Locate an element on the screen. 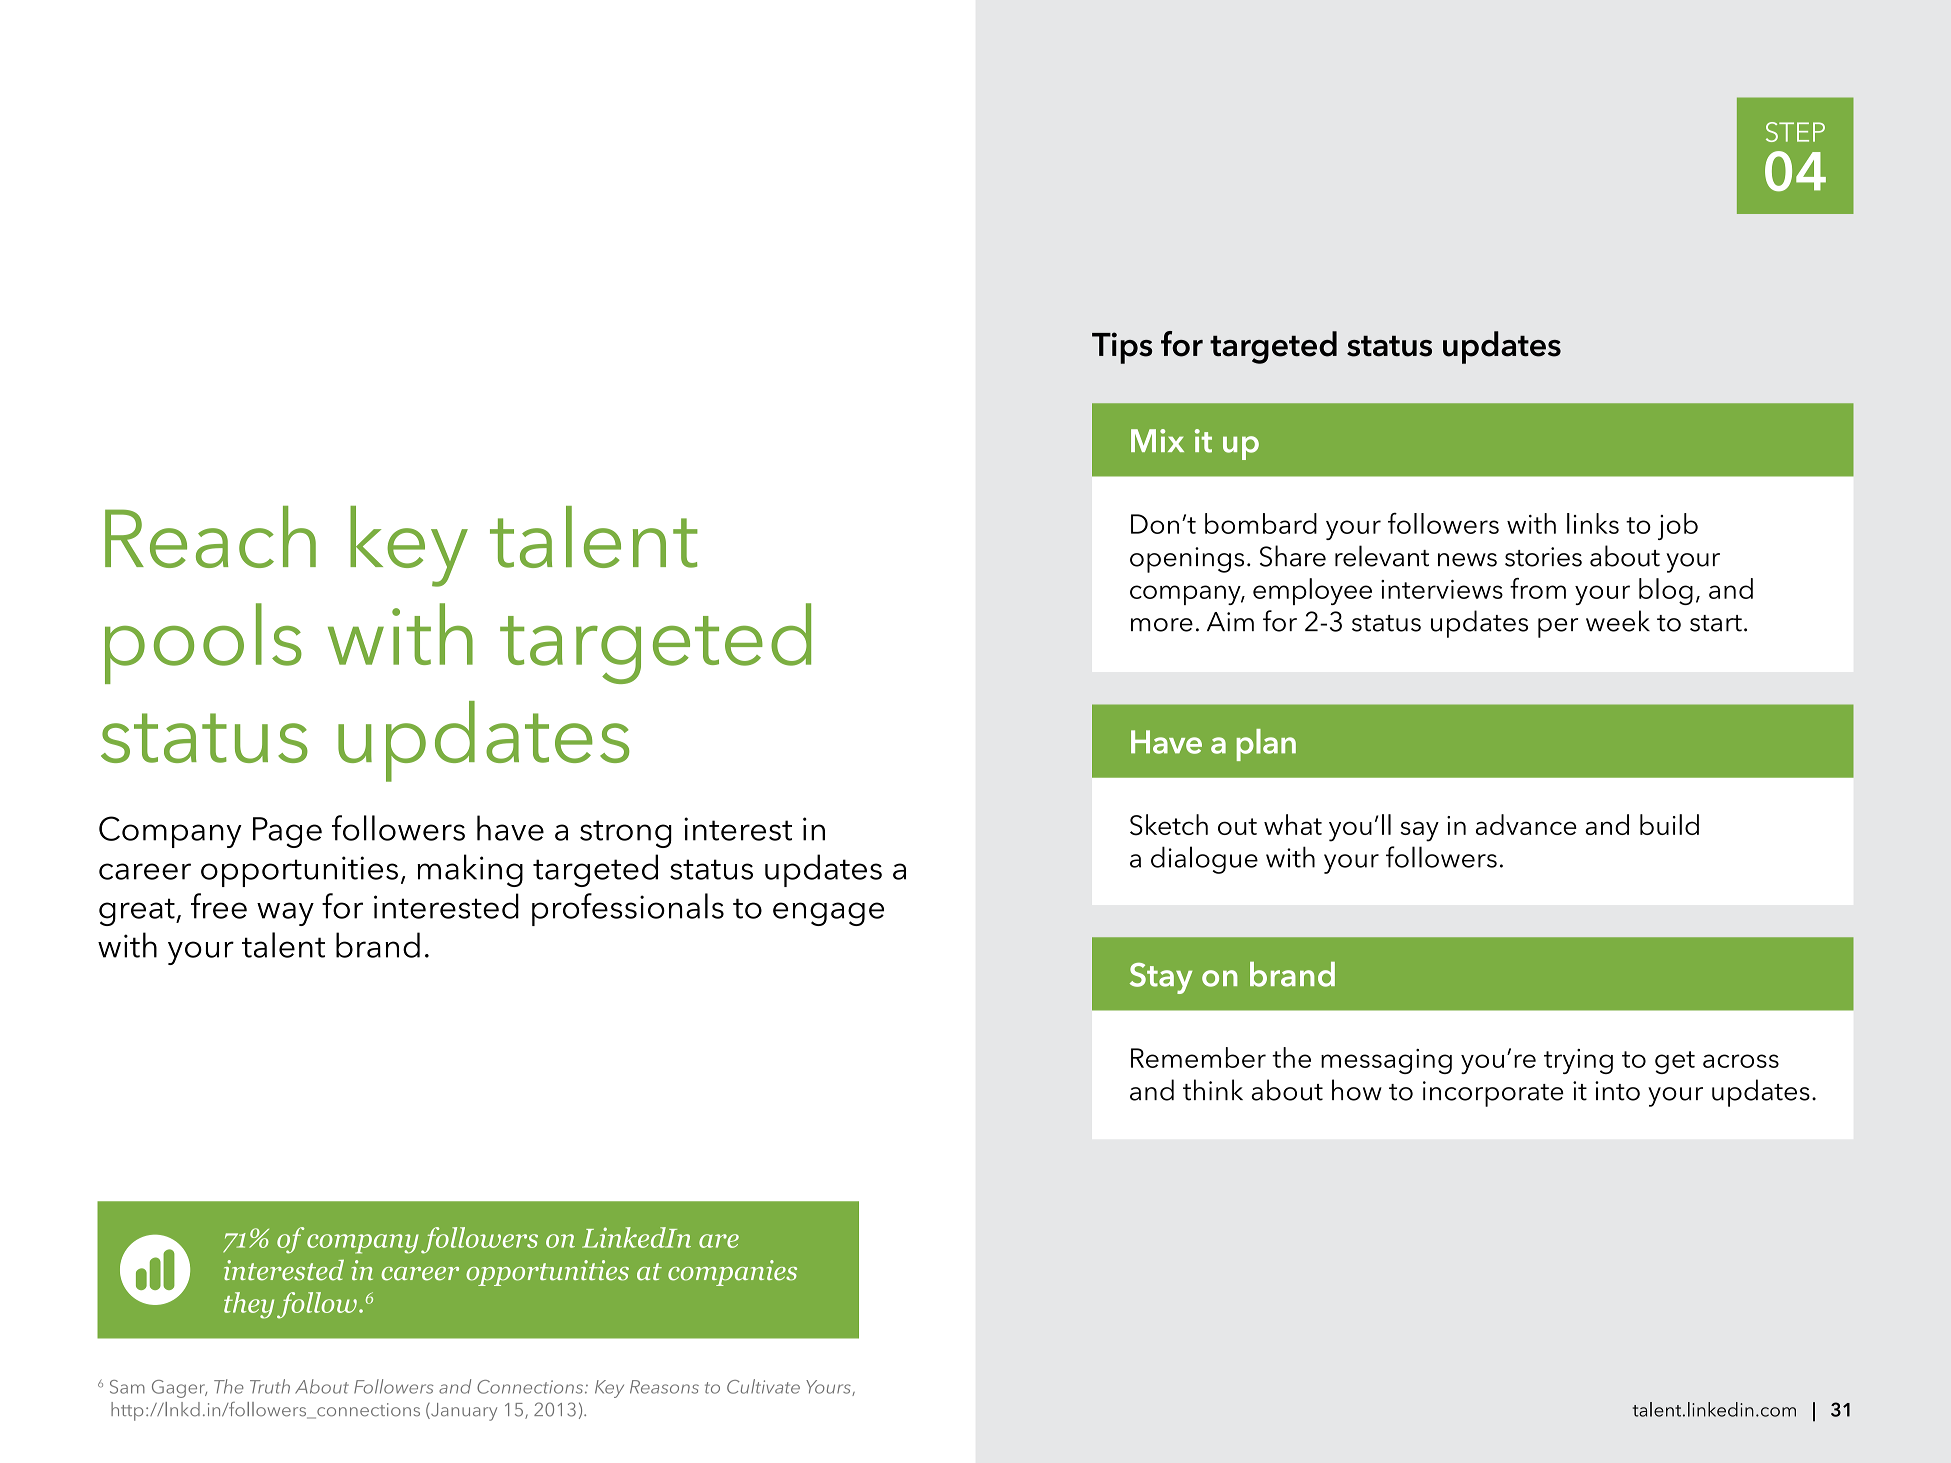 This screenshot has width=1951, height=1463. way is located at coordinates (285, 914).
